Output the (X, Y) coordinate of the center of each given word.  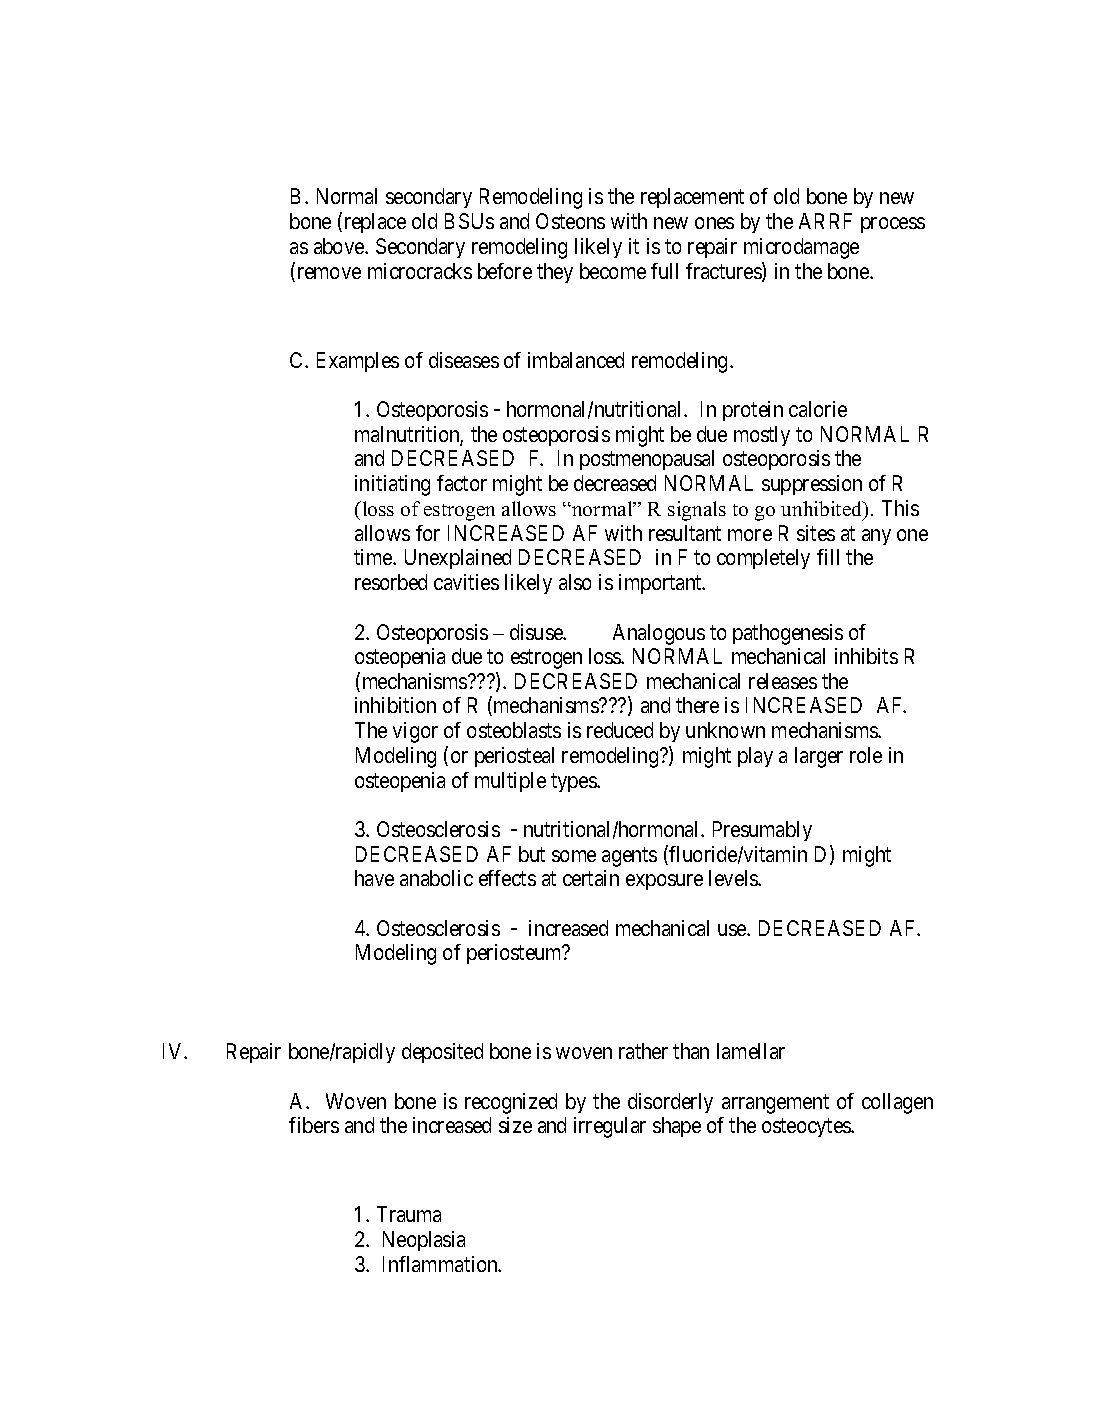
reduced (620, 730)
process (893, 225)
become (613, 271)
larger (819, 757)
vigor (415, 732)
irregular (610, 1127)
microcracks (420, 271)
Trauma (409, 1214)
